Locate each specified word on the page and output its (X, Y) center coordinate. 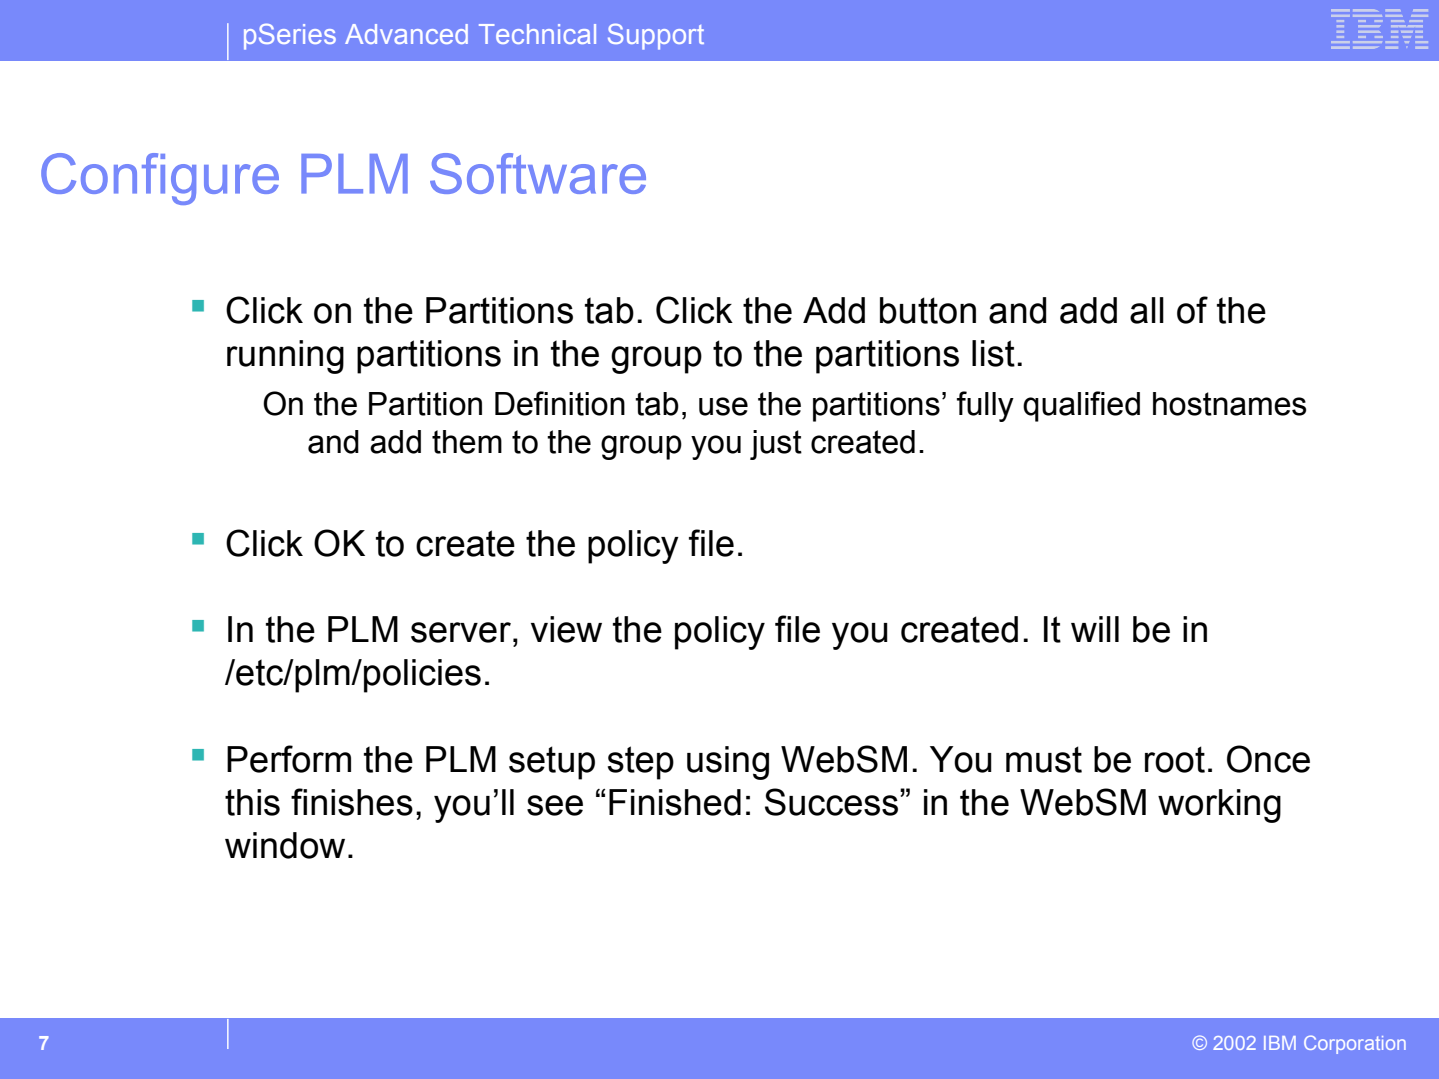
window (285, 845)
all (1147, 310)
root (1175, 759)
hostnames (1229, 404)
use (723, 406)
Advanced (406, 34)
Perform (289, 759)
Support (656, 37)
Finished (675, 802)
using (728, 763)
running (285, 357)
